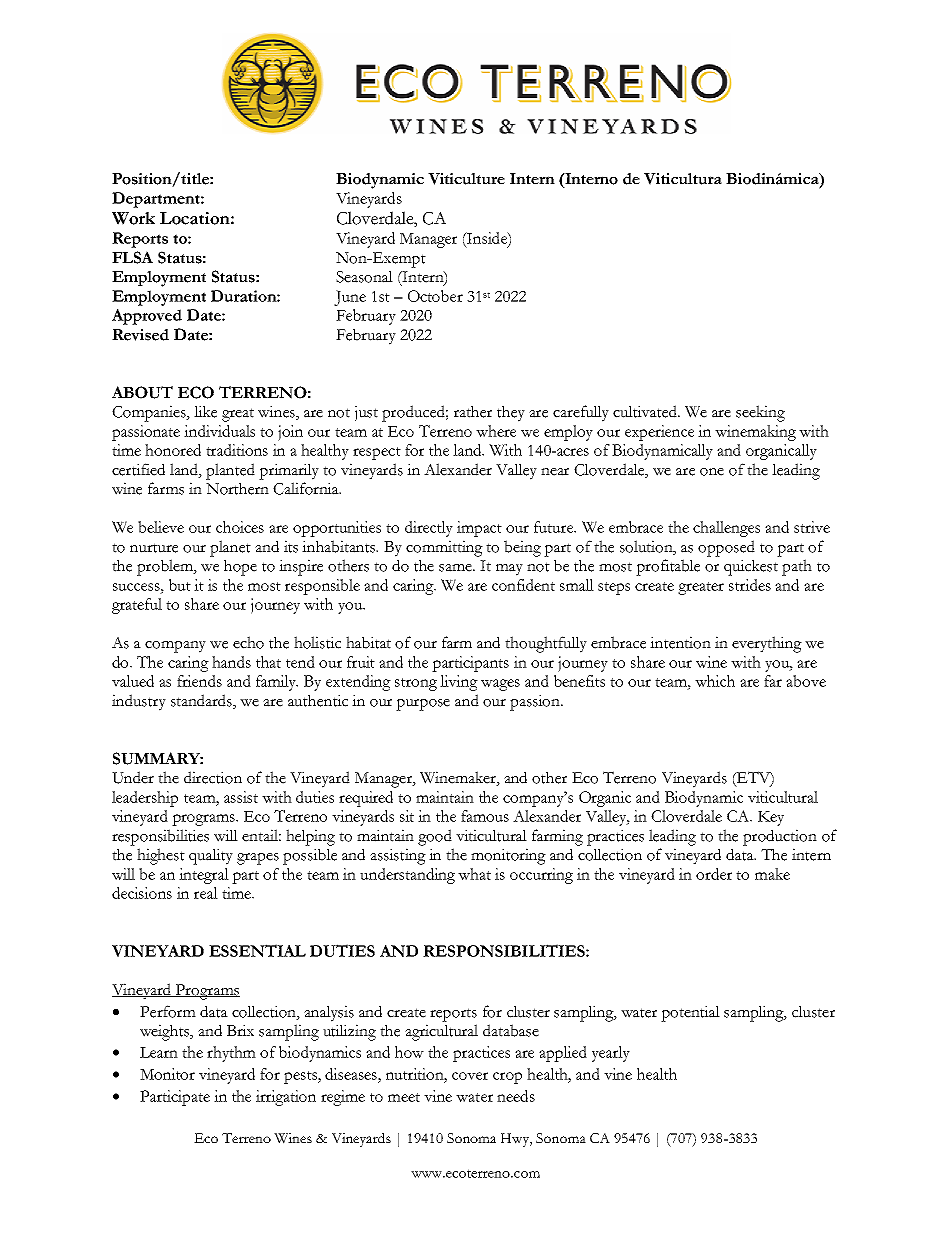 The height and width of the screenshot is (1233, 952). I want to click on echo, so click(248, 642).
